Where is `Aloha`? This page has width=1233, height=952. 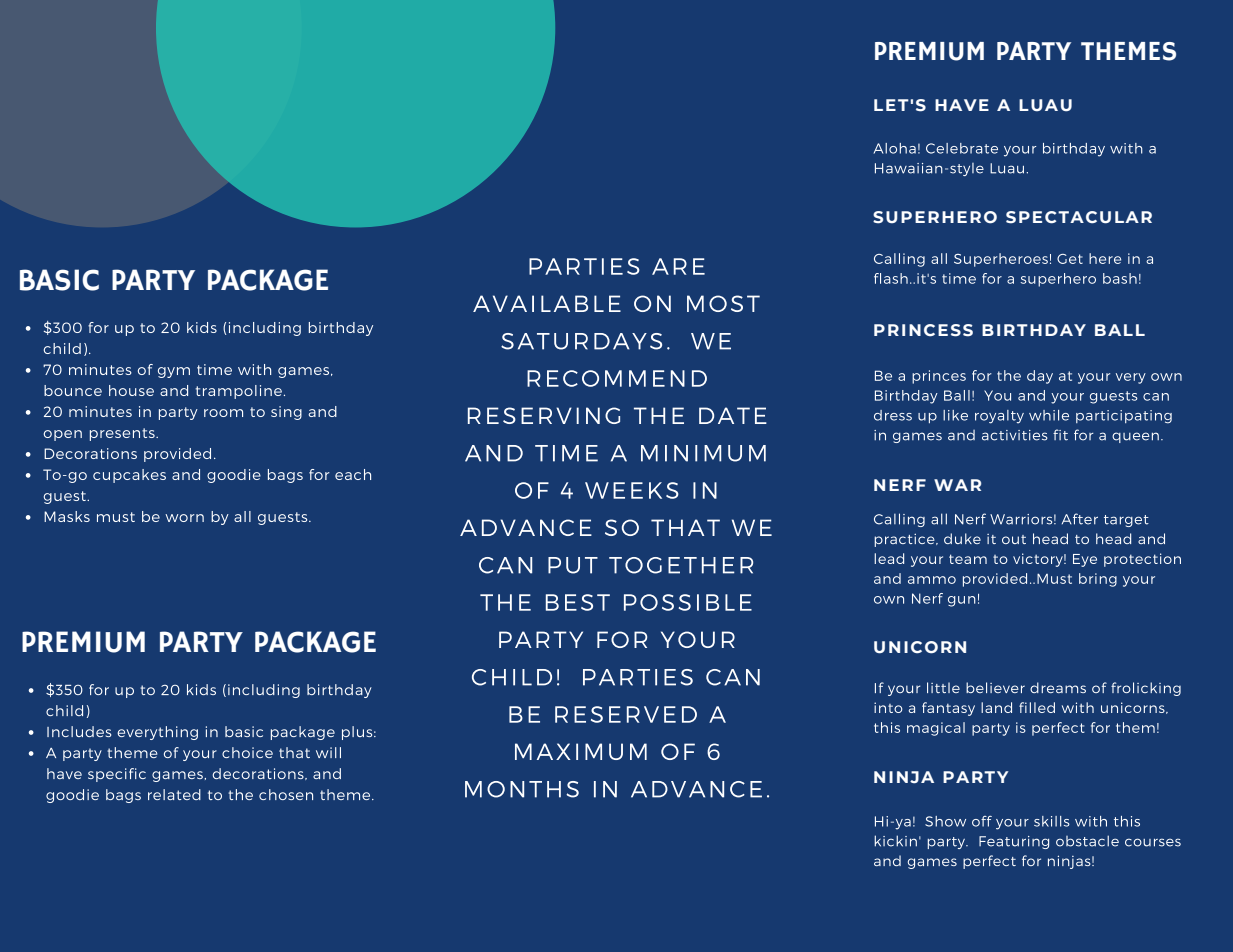
Aloha is located at coordinates (894, 148).
